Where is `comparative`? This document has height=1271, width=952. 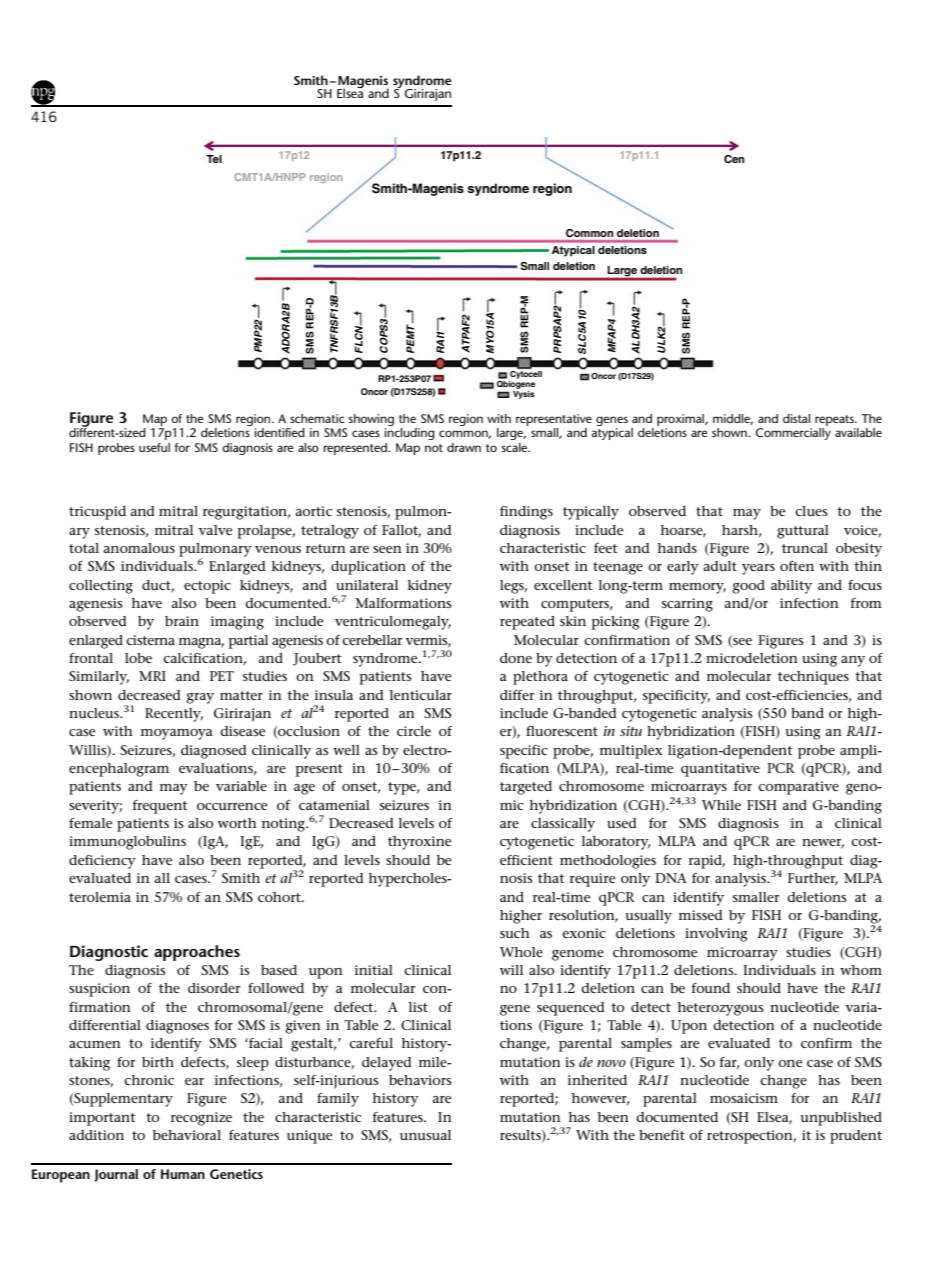
comparative is located at coordinates (798, 788).
